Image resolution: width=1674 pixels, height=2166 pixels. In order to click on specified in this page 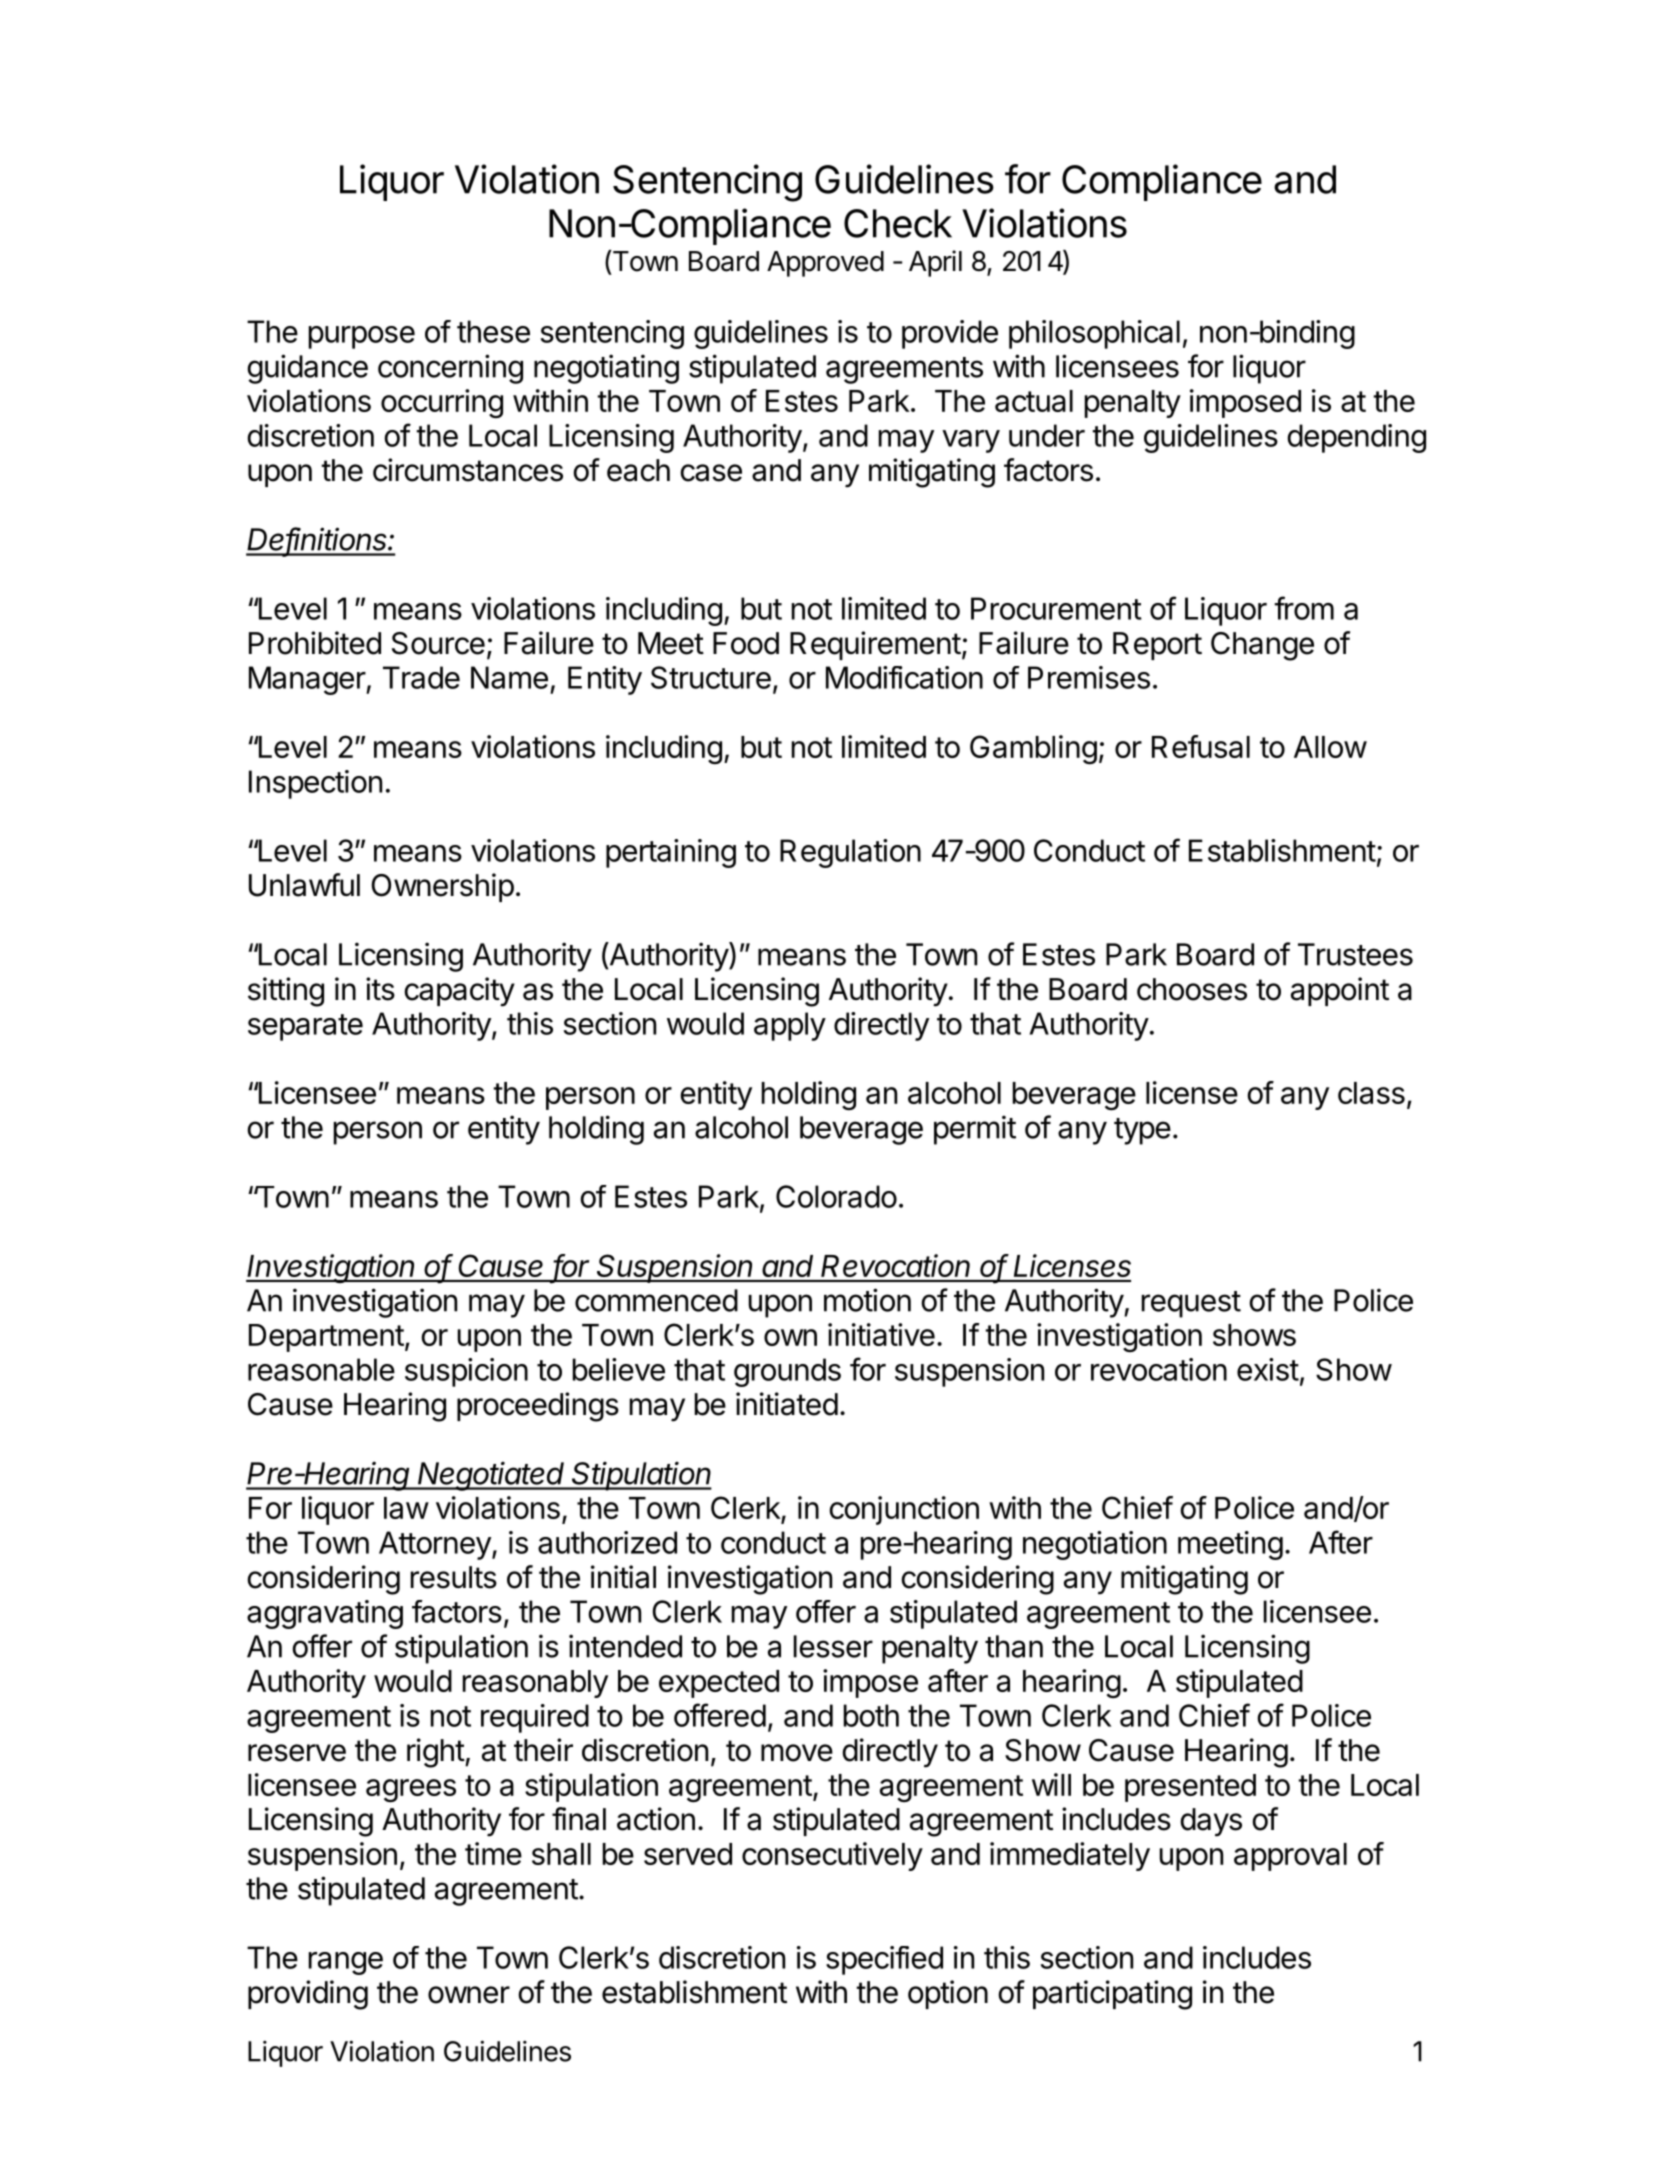, I will do `click(884, 1960)`.
